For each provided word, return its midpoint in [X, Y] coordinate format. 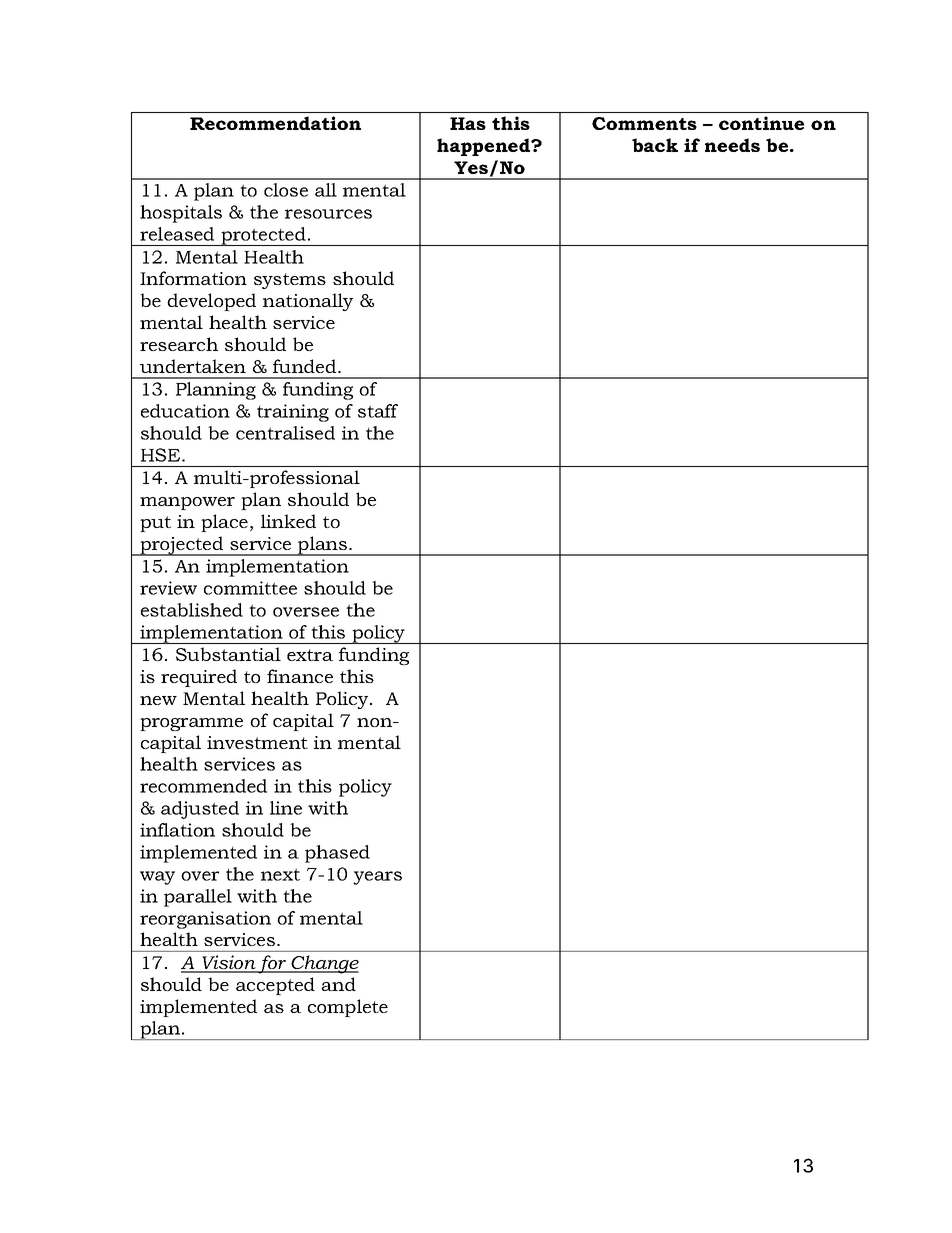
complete [348, 1008]
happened [485, 147]
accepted [275, 986]
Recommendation [275, 123]
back [655, 145]
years [377, 878]
